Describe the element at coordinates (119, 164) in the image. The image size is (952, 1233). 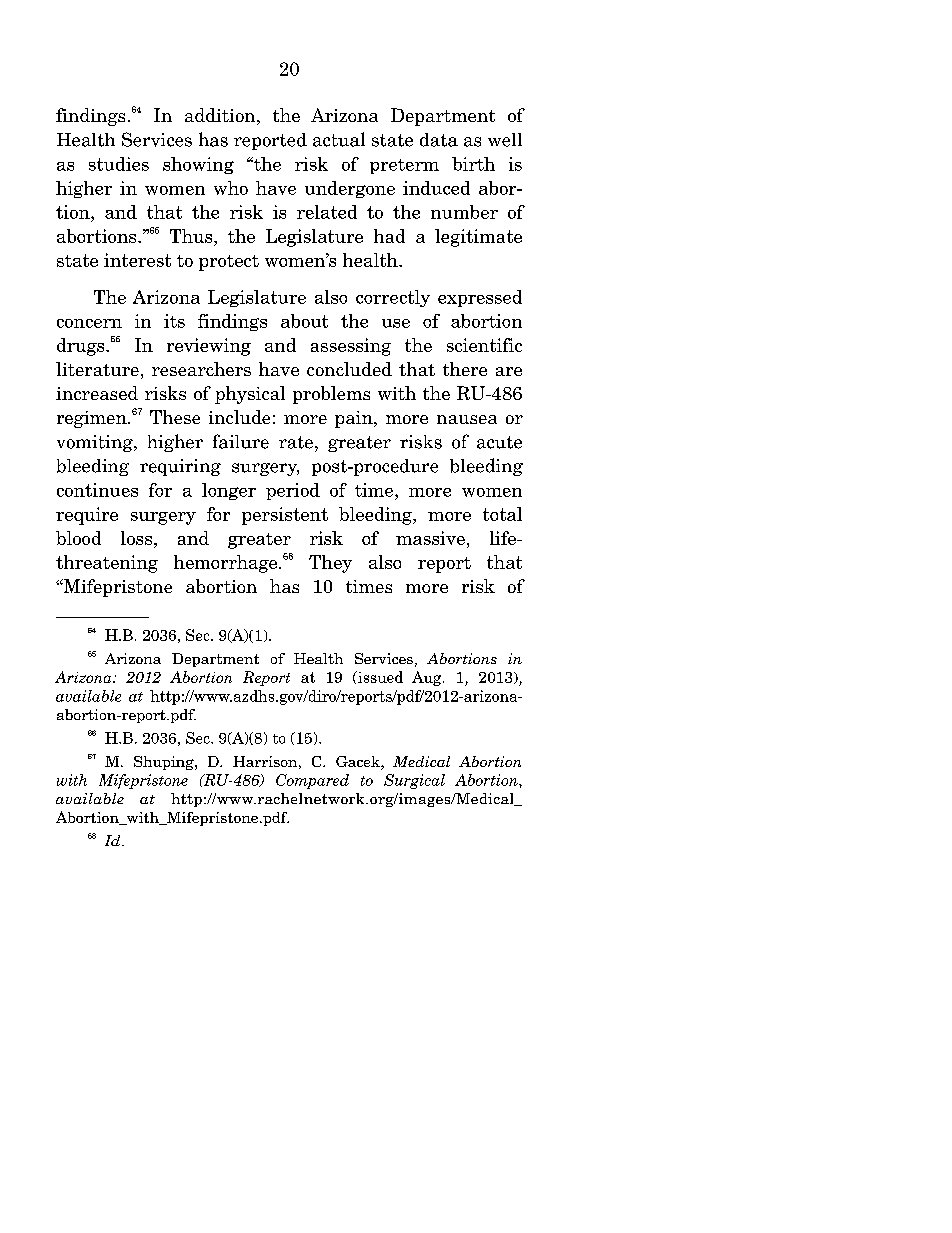
I see `studies` at that location.
